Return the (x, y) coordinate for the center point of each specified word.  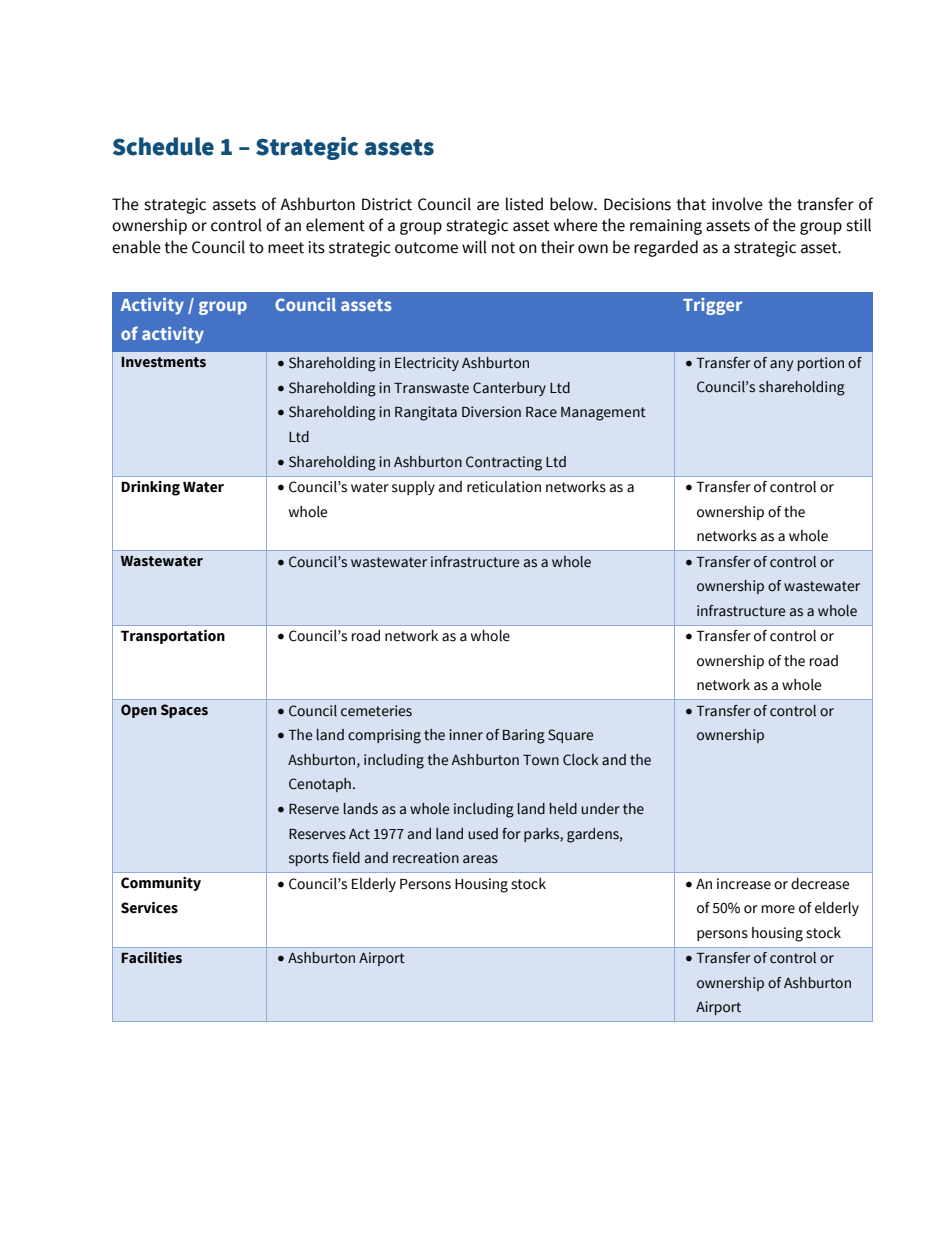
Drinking (150, 488)
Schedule (163, 146)
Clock (581, 760)
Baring (524, 736)
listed (524, 204)
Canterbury (509, 389)
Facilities (151, 958)
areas (480, 859)
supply (413, 488)
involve (737, 204)
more (778, 909)
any (781, 365)
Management (603, 414)
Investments (163, 362)
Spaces (184, 711)
